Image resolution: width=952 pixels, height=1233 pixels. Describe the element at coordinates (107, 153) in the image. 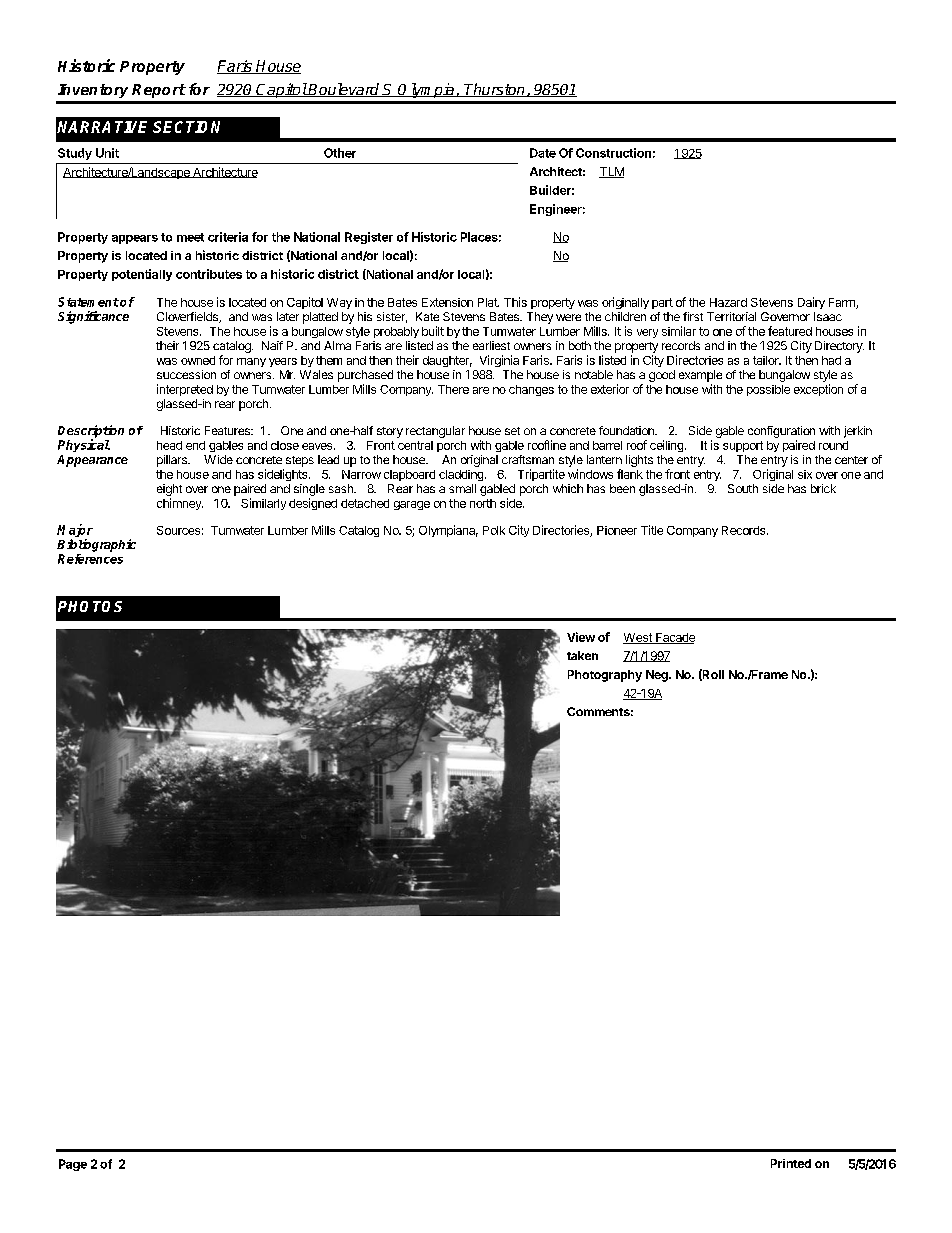

I see `Unit` at that location.
